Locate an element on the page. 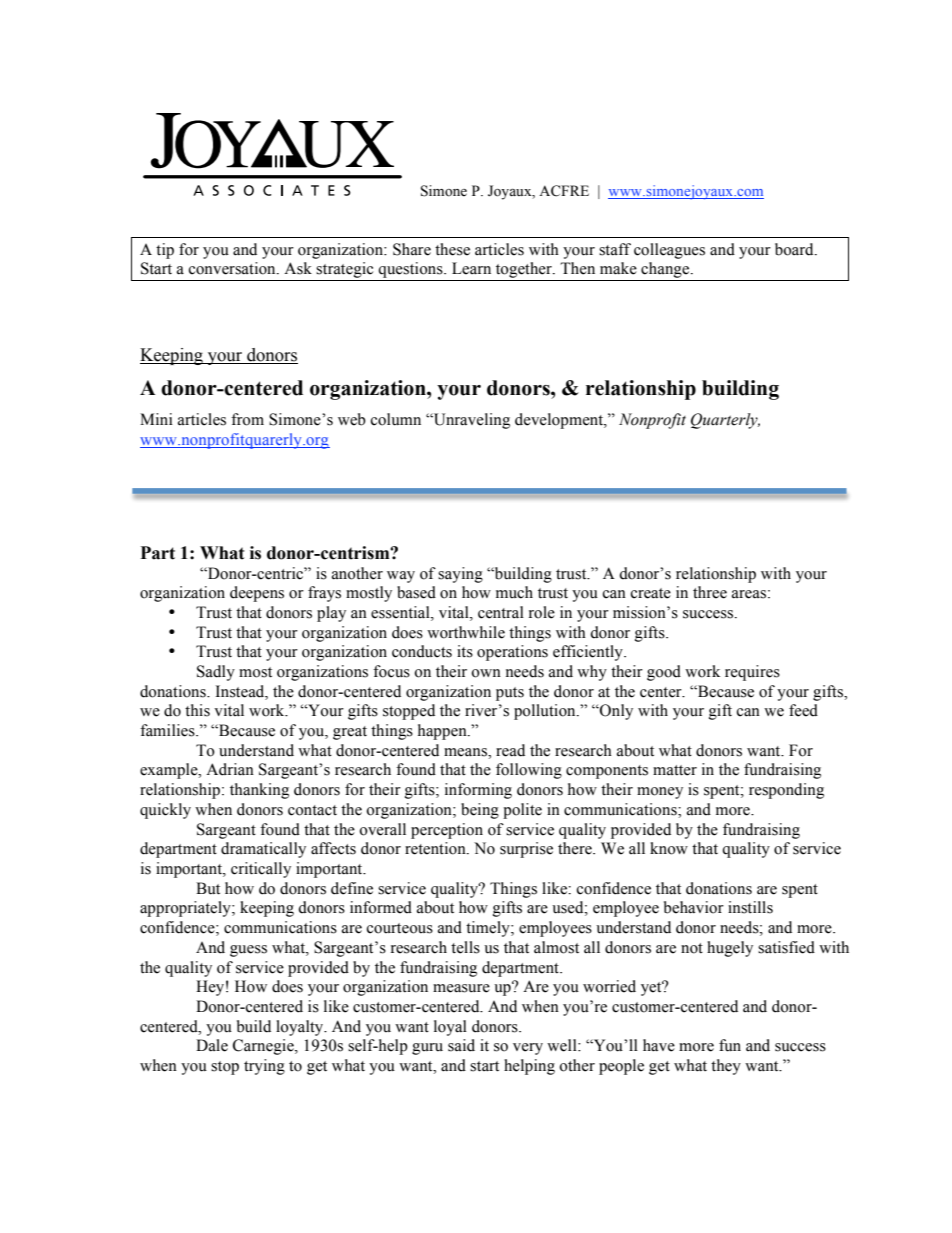  thanking is located at coordinates (259, 791).
